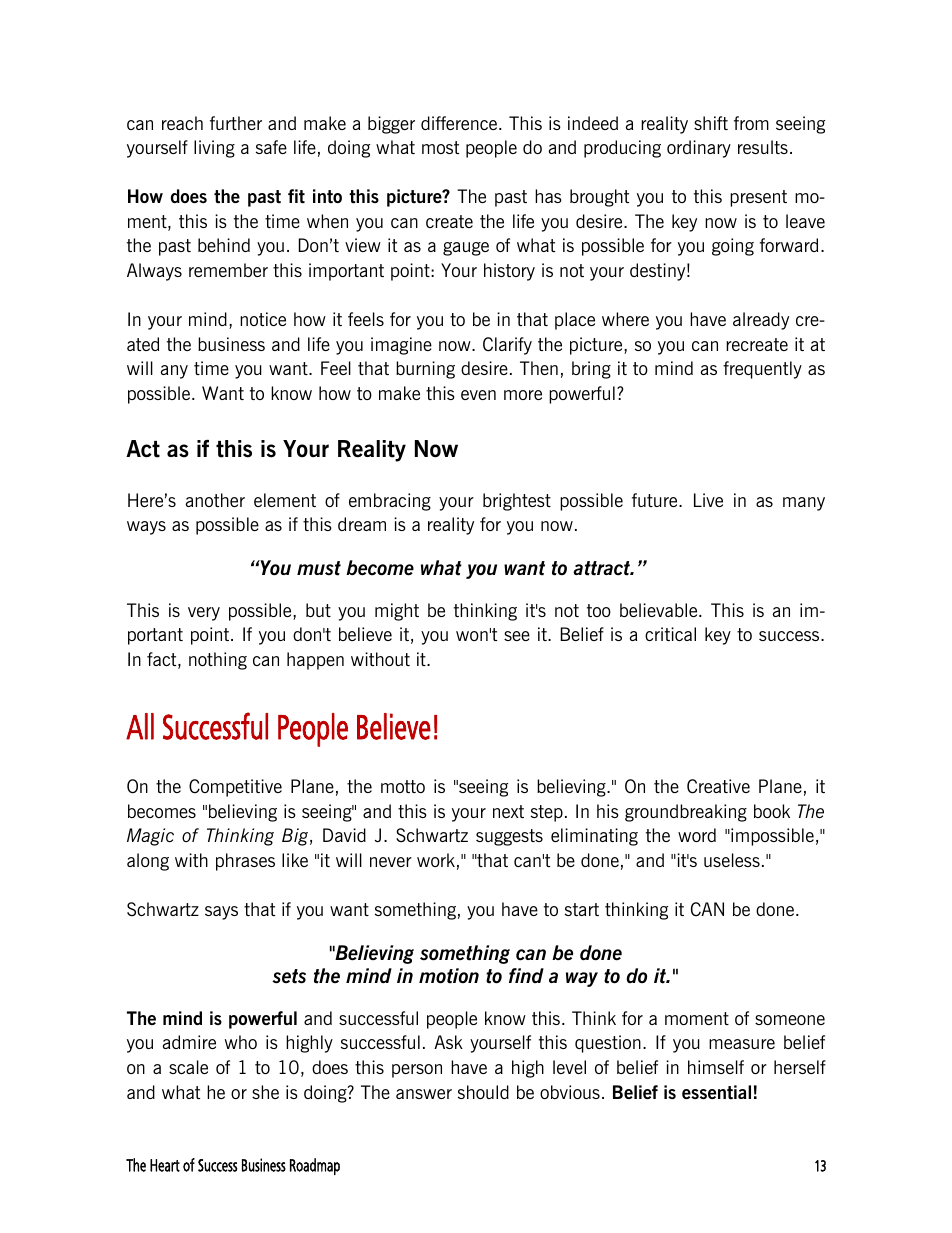 This image has height=1233, width=952. What do you see at coordinates (214, 149) in the image?
I see `living` at bounding box center [214, 149].
